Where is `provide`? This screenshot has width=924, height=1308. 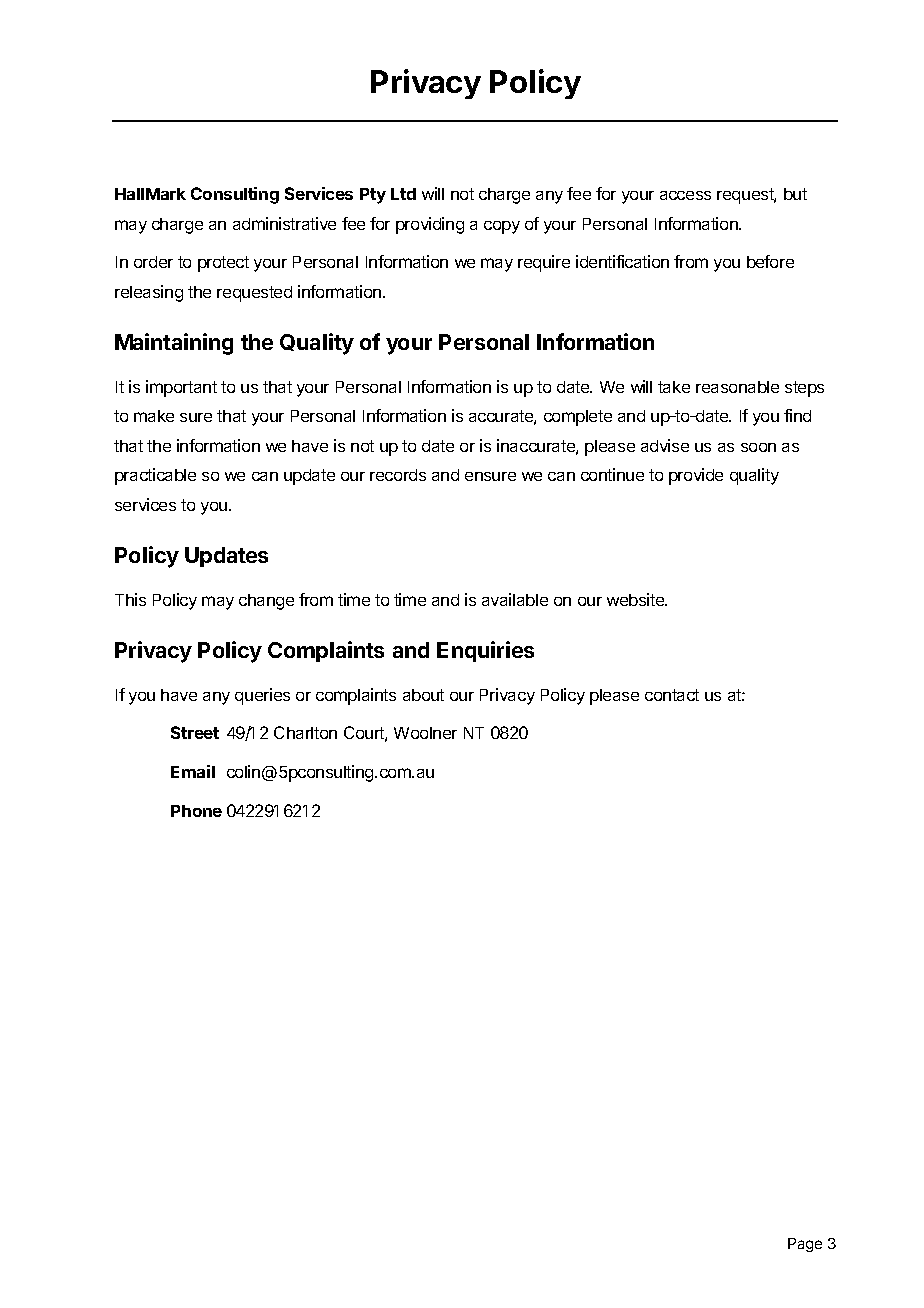
provide is located at coordinates (696, 476).
